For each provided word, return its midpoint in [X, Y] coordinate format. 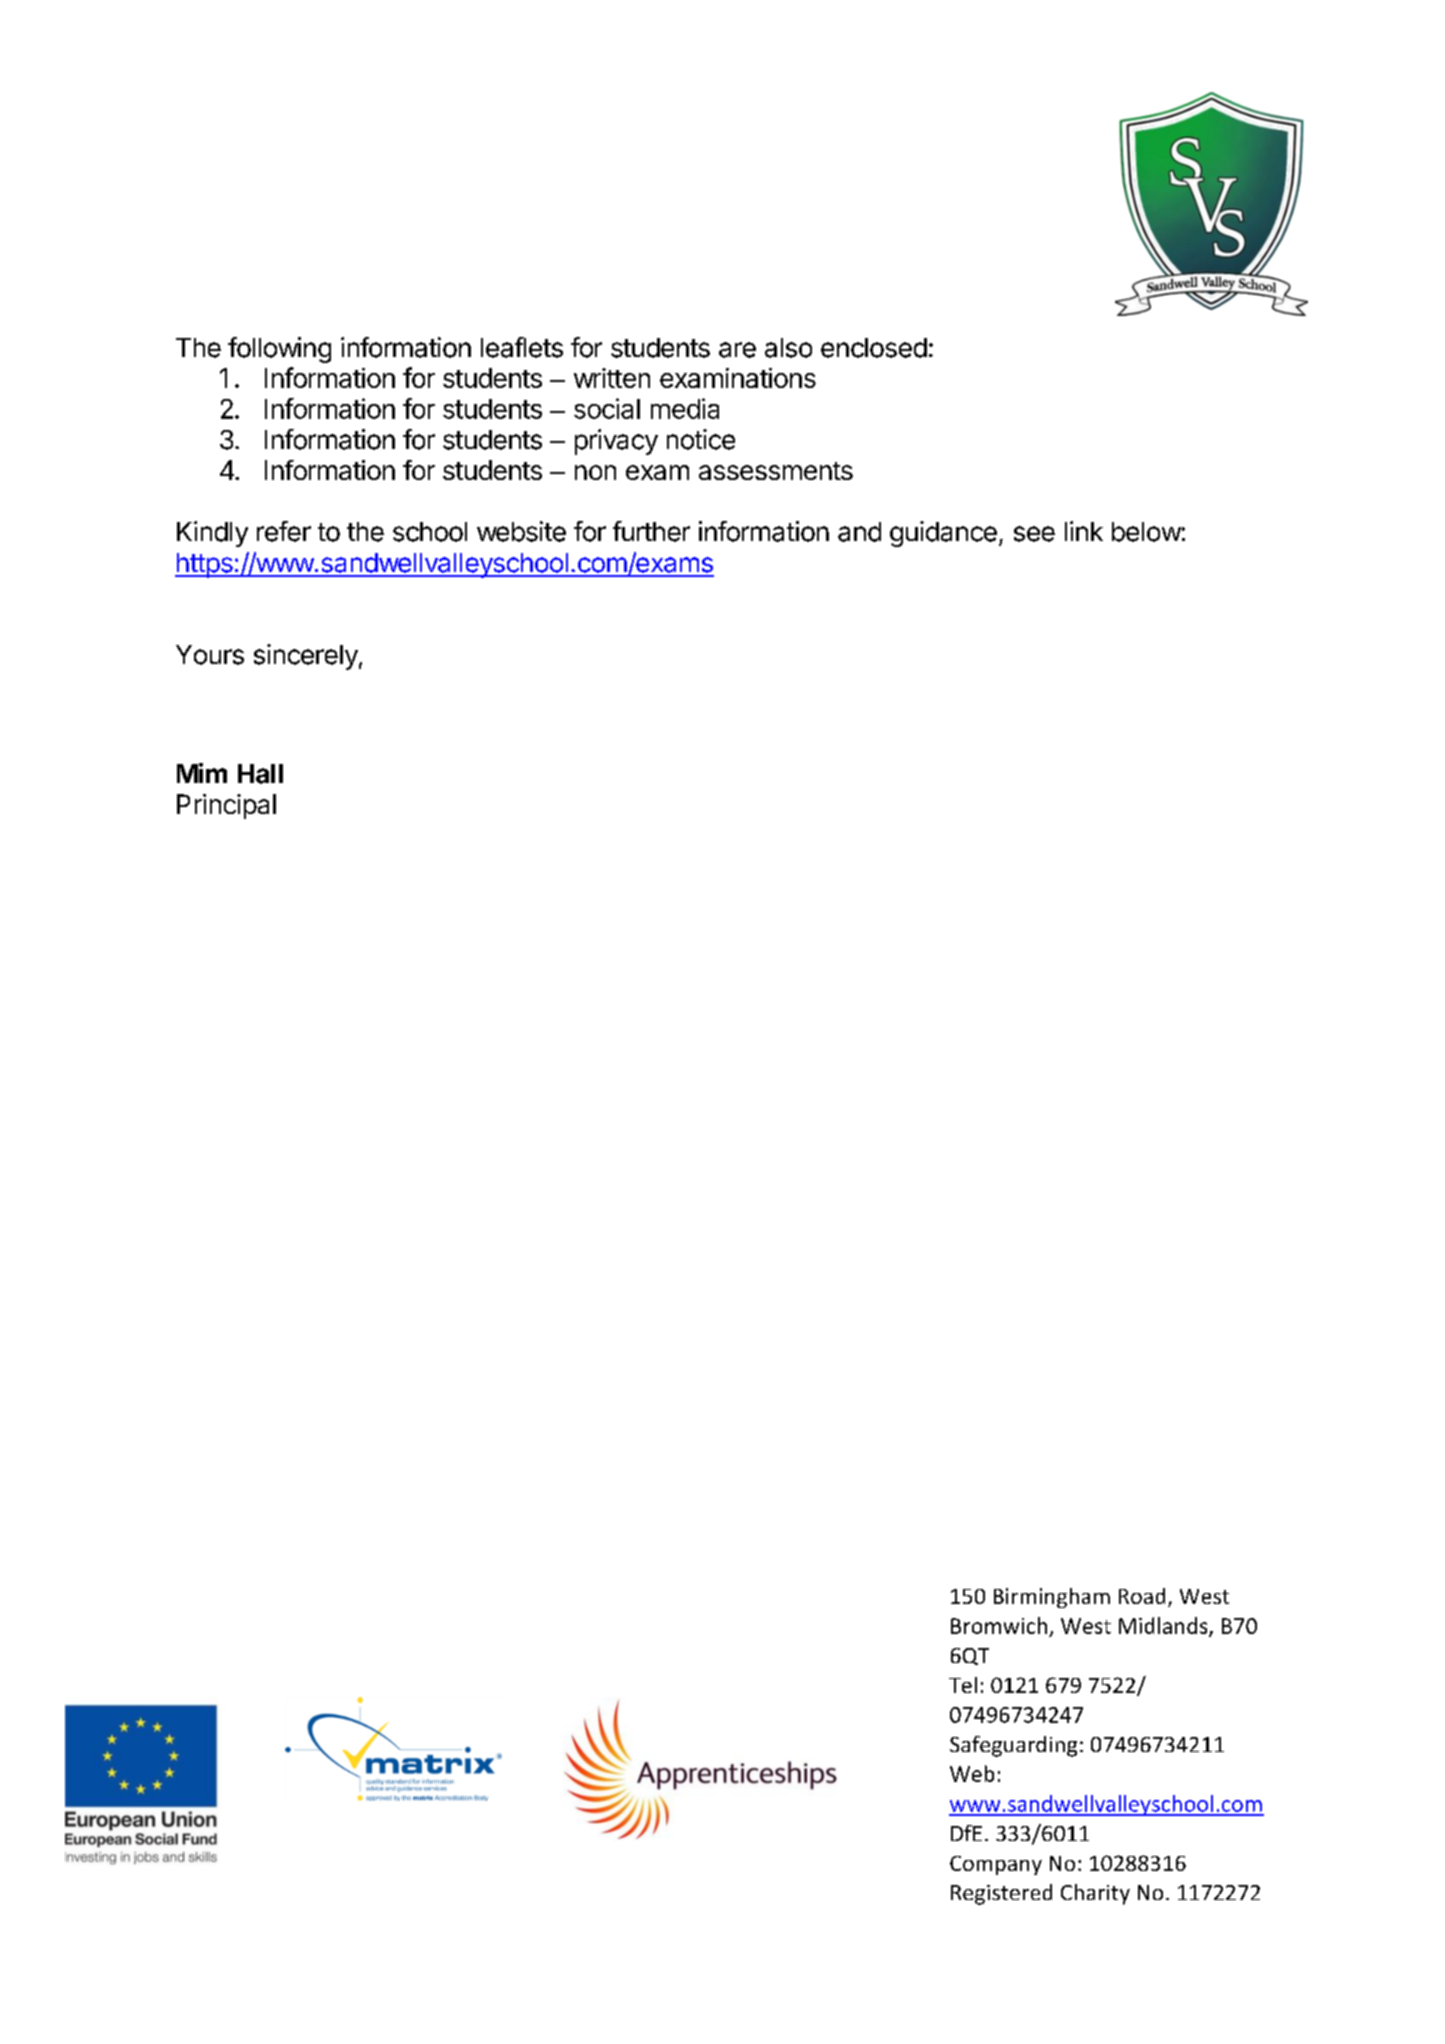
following [279, 350]
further [651, 531]
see [1034, 534]
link [1084, 531]
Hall [260, 774]
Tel [963, 1685]
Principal [226, 806]
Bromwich [999, 1625]
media [685, 408]
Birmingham [1052, 1598]
